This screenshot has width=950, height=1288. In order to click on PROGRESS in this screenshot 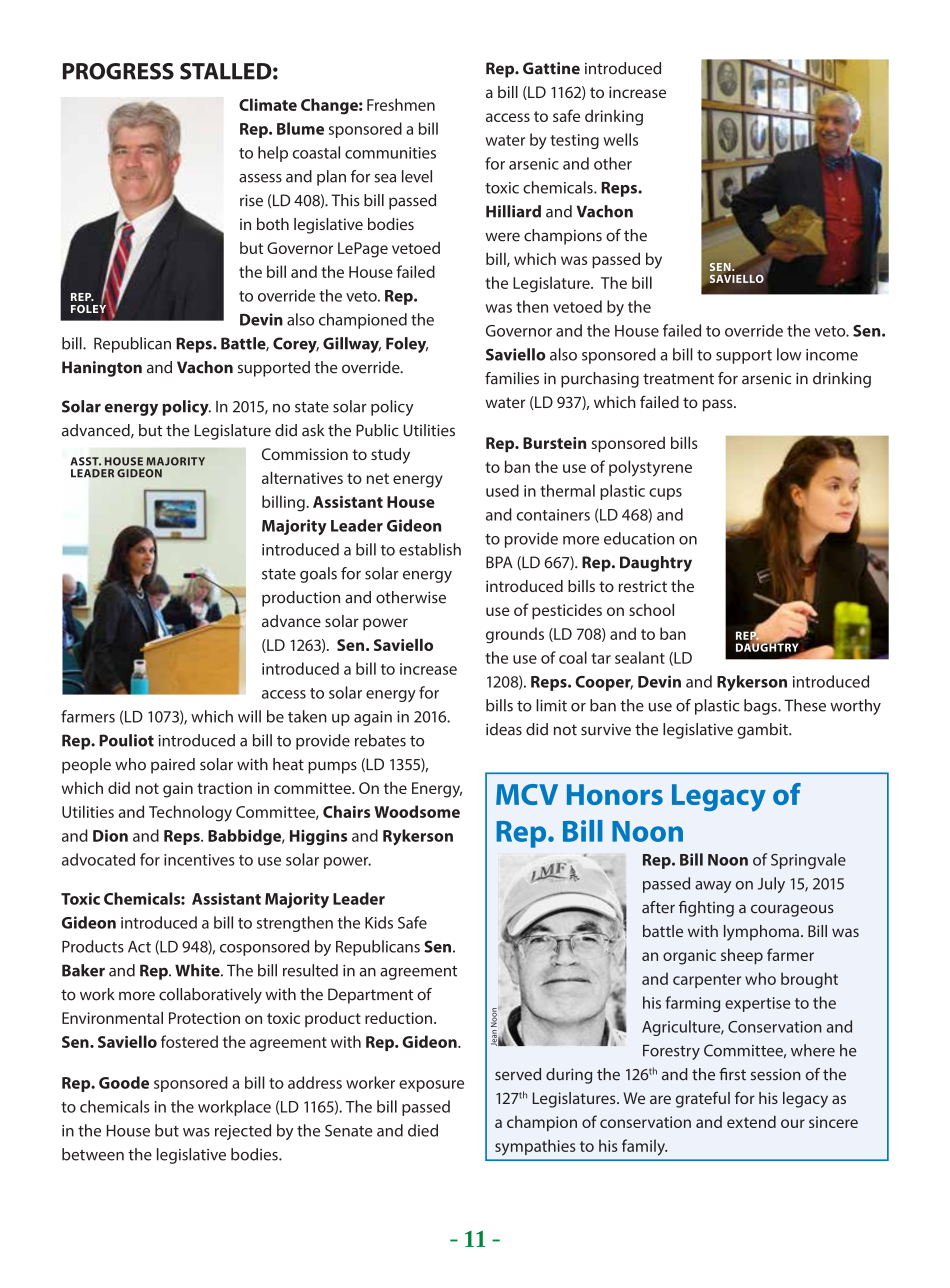, I will do `click(118, 71)`.
